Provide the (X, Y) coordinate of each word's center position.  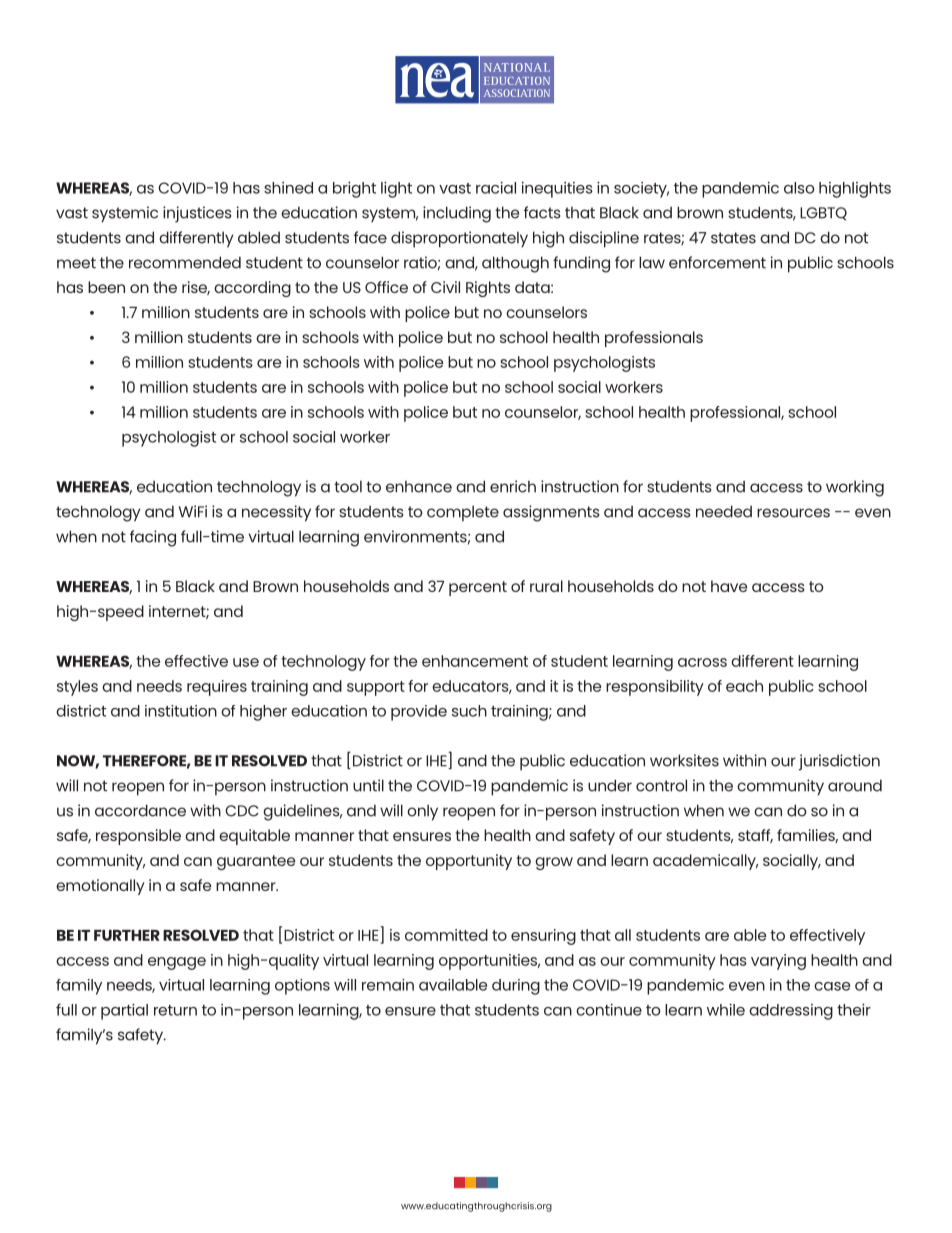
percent (478, 588)
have (729, 586)
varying (778, 962)
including (457, 214)
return (175, 1010)
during (516, 987)
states (733, 238)
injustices (197, 214)
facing (153, 538)
